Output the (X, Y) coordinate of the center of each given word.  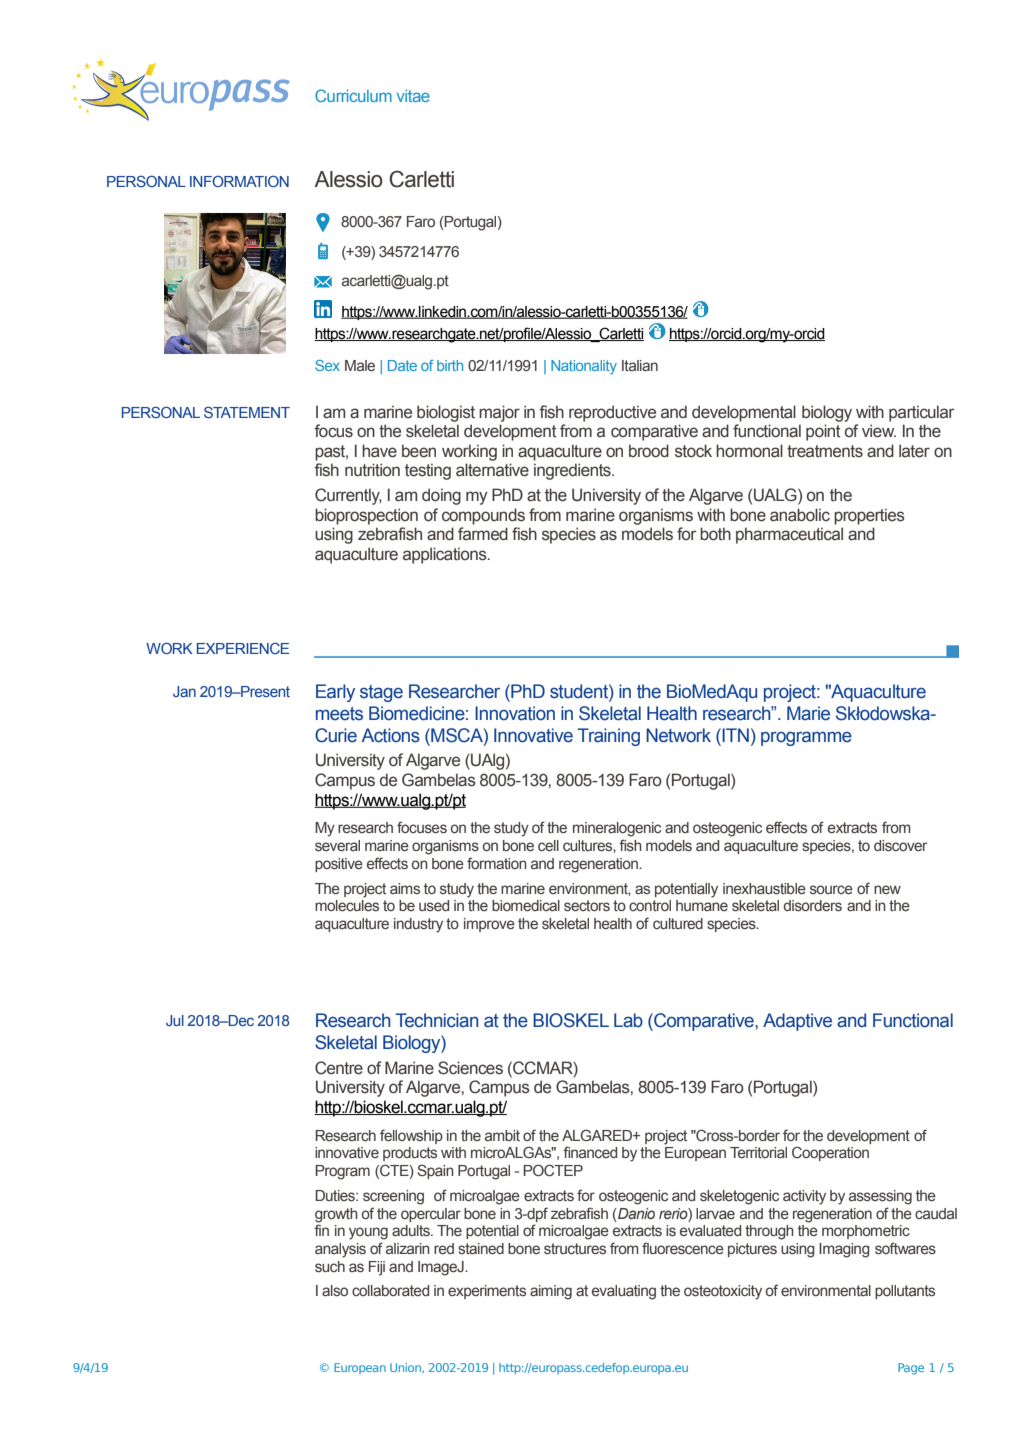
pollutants (905, 1292)
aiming (551, 1292)
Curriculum (353, 95)
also (335, 1290)
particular (921, 413)
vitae (413, 96)
